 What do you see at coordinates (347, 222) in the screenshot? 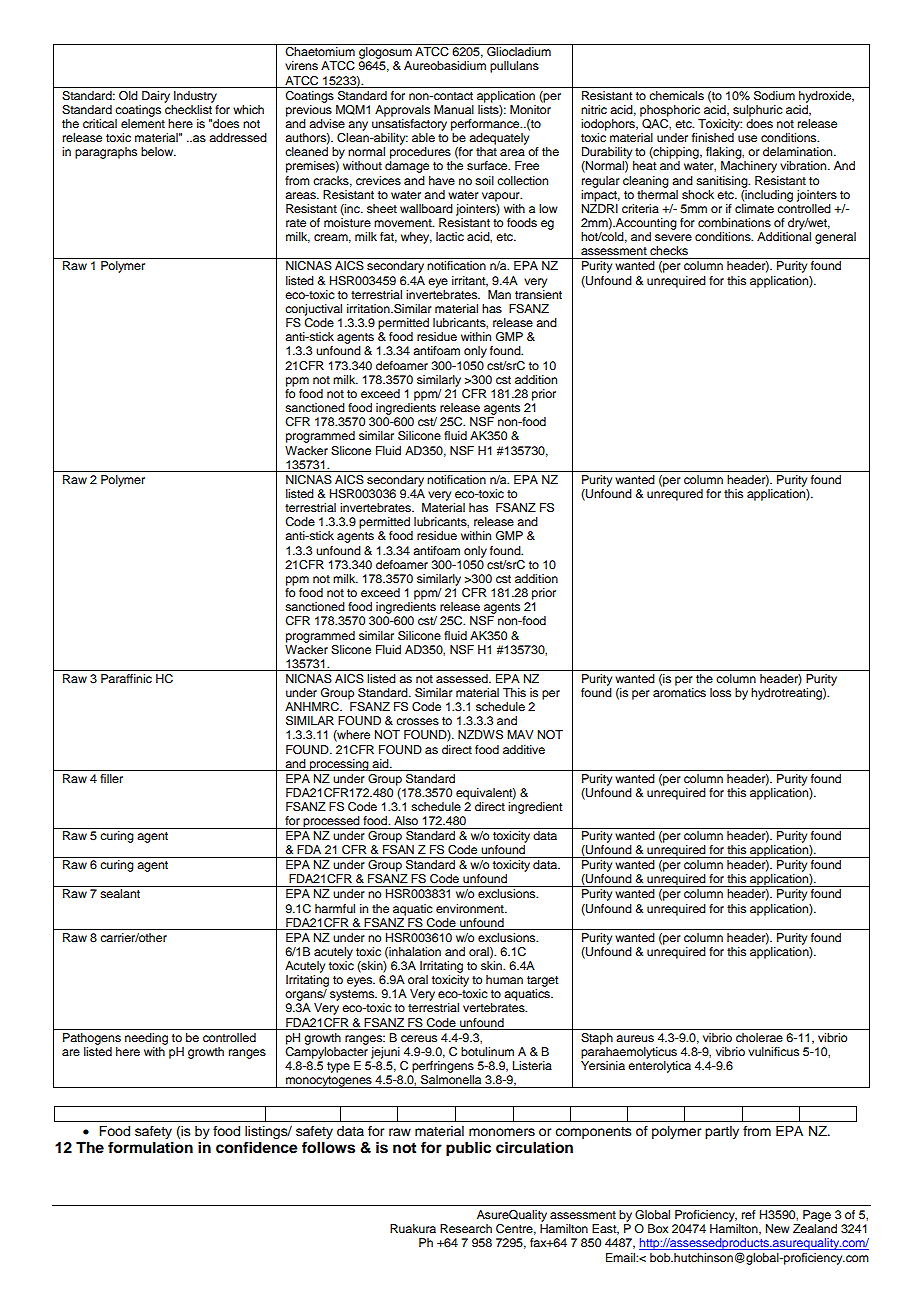
I see `moisture` at bounding box center [347, 222].
